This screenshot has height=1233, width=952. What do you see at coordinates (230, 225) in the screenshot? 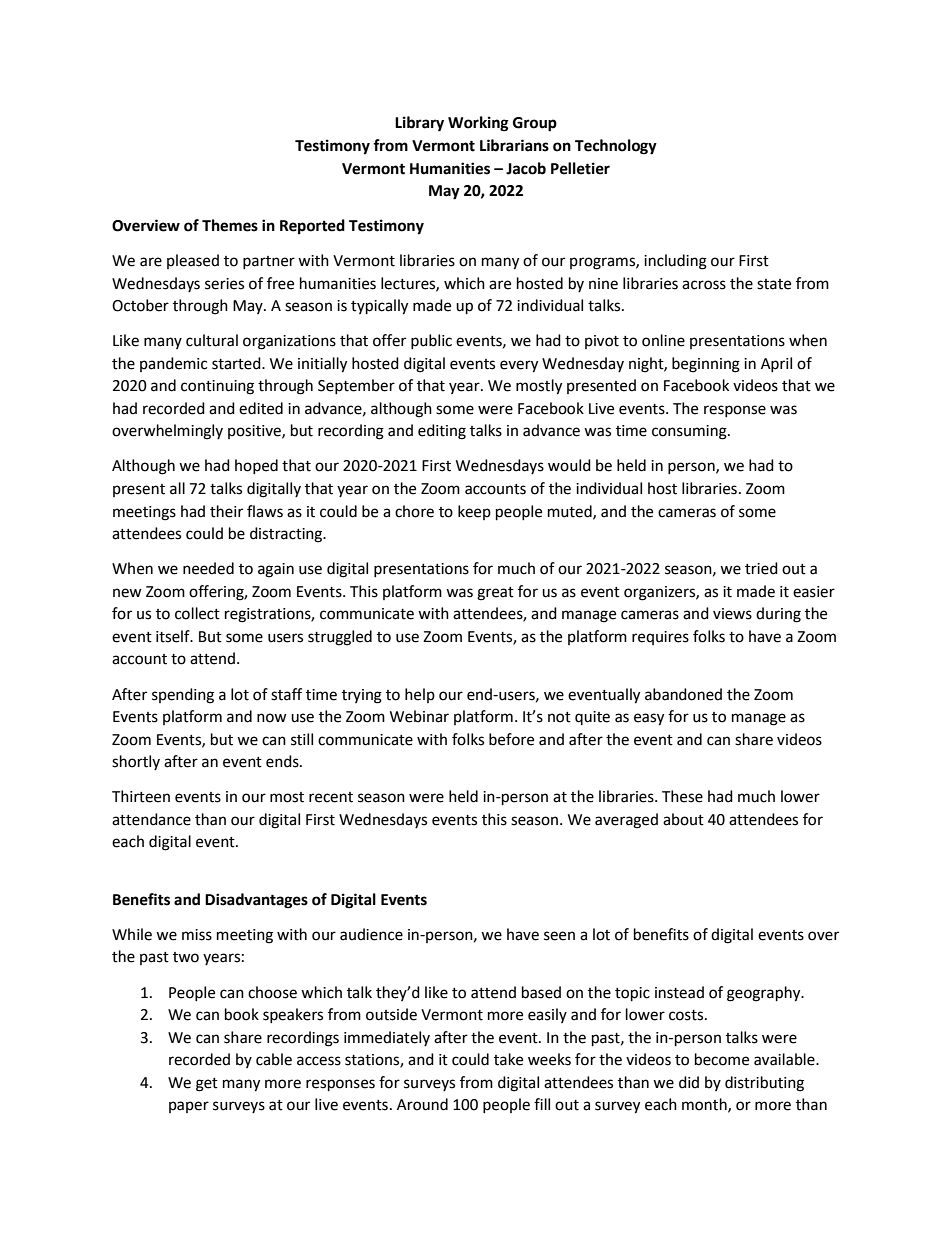
I see `Themes` at bounding box center [230, 225].
